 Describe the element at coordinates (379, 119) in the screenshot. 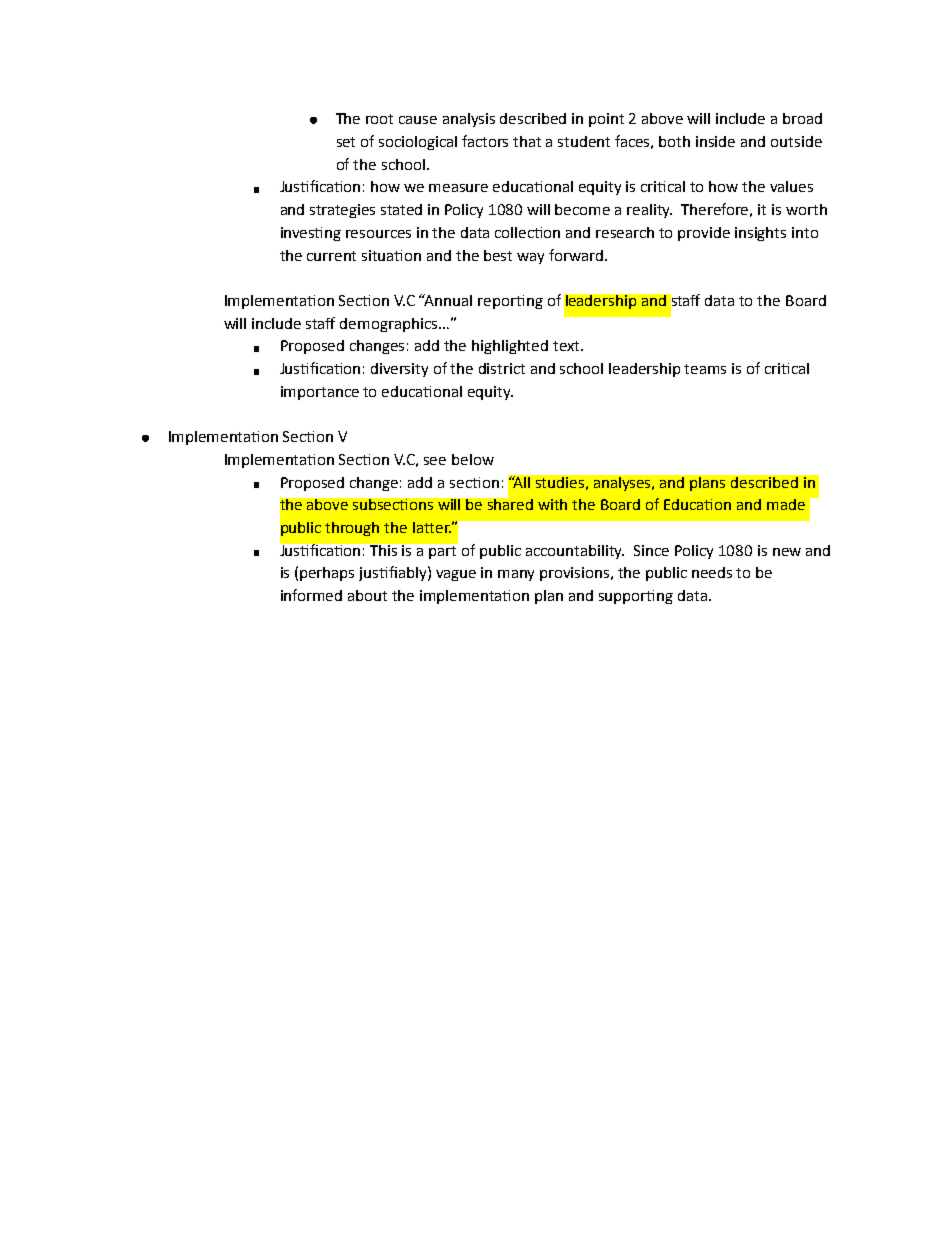

I see `root` at that location.
